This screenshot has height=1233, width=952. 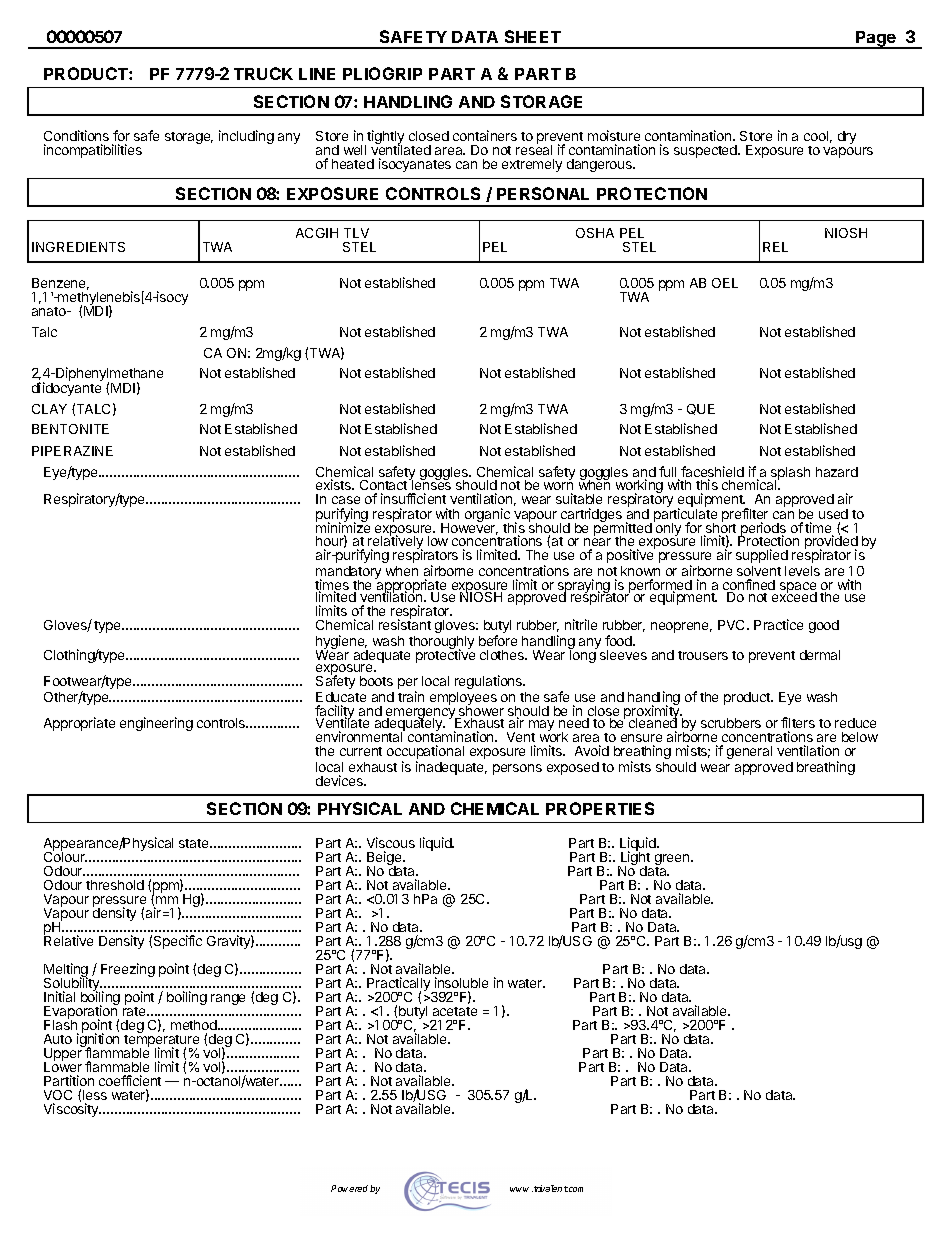 I want to click on TRUCK, so click(x=263, y=73).
